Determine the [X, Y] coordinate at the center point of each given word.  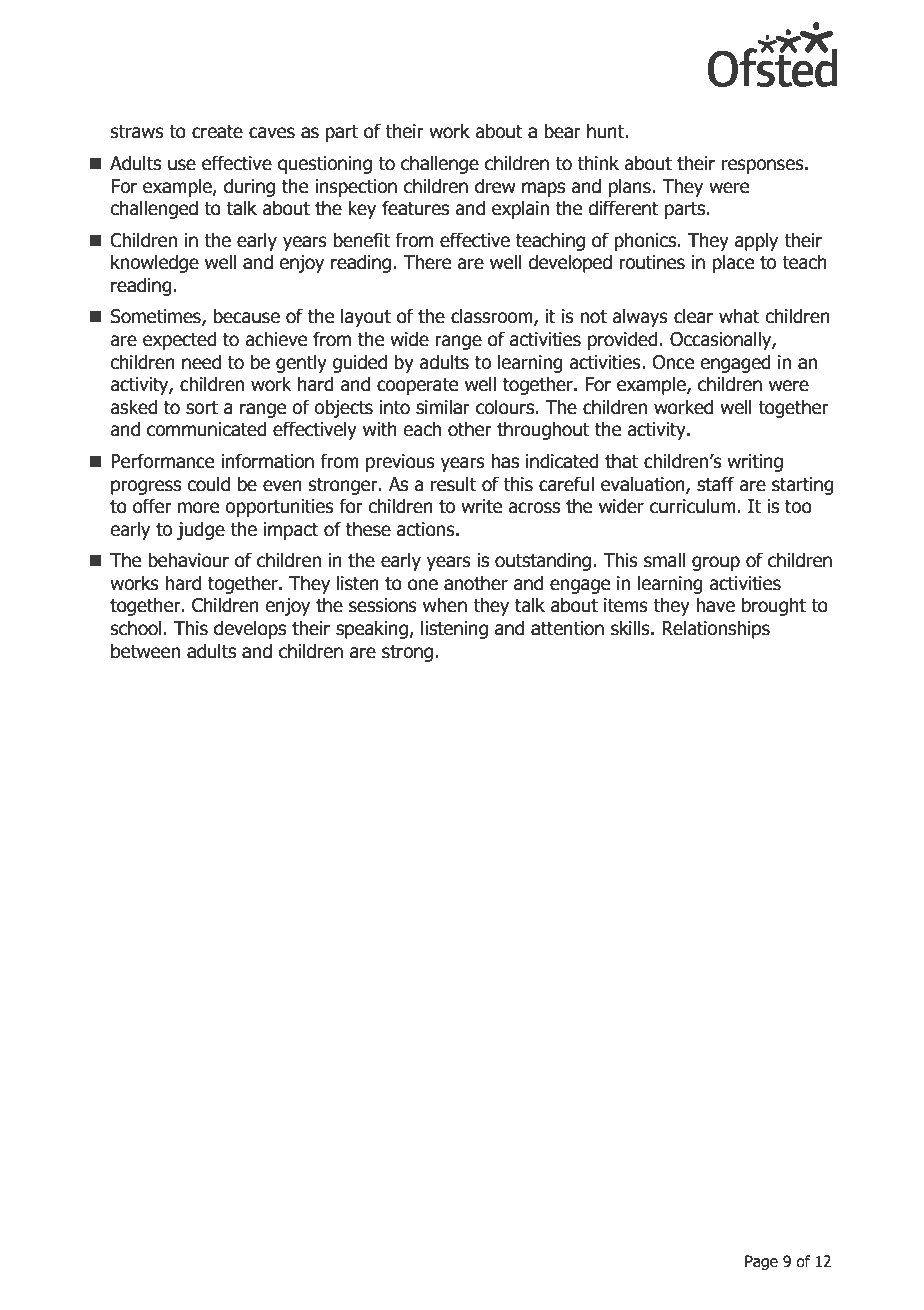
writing [755, 463]
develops [250, 629]
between [145, 651]
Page [761, 1262]
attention [567, 628]
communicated [207, 429]
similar [443, 407]
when [445, 605]
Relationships [716, 629]
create [217, 132]
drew [495, 186]
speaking [373, 629]
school [136, 628]
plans [631, 187]
